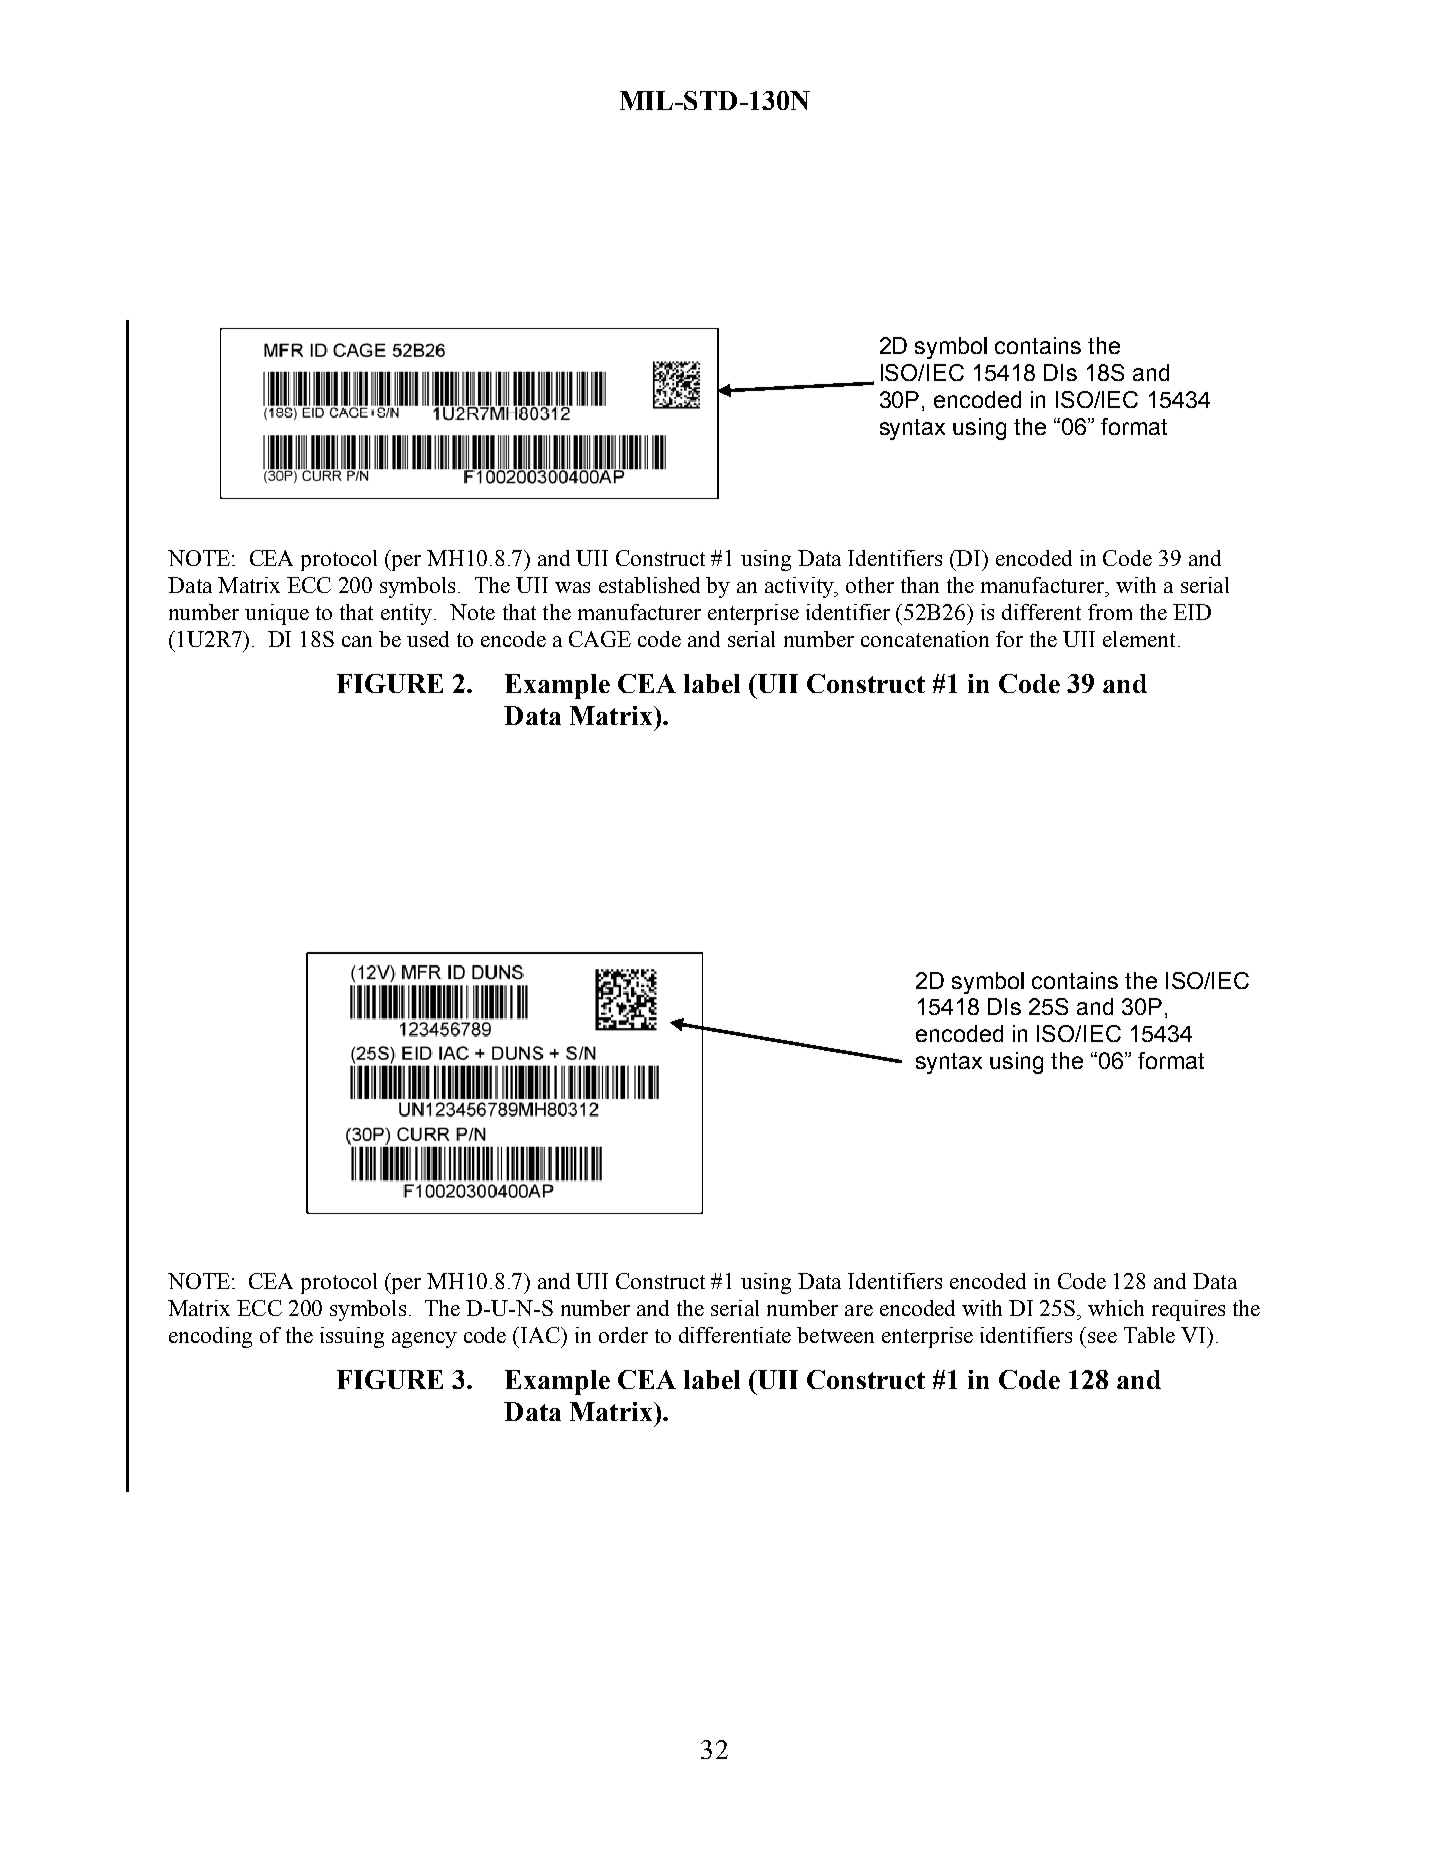  Describe the element at coordinates (649, 585) in the screenshot. I see `established` at that location.
